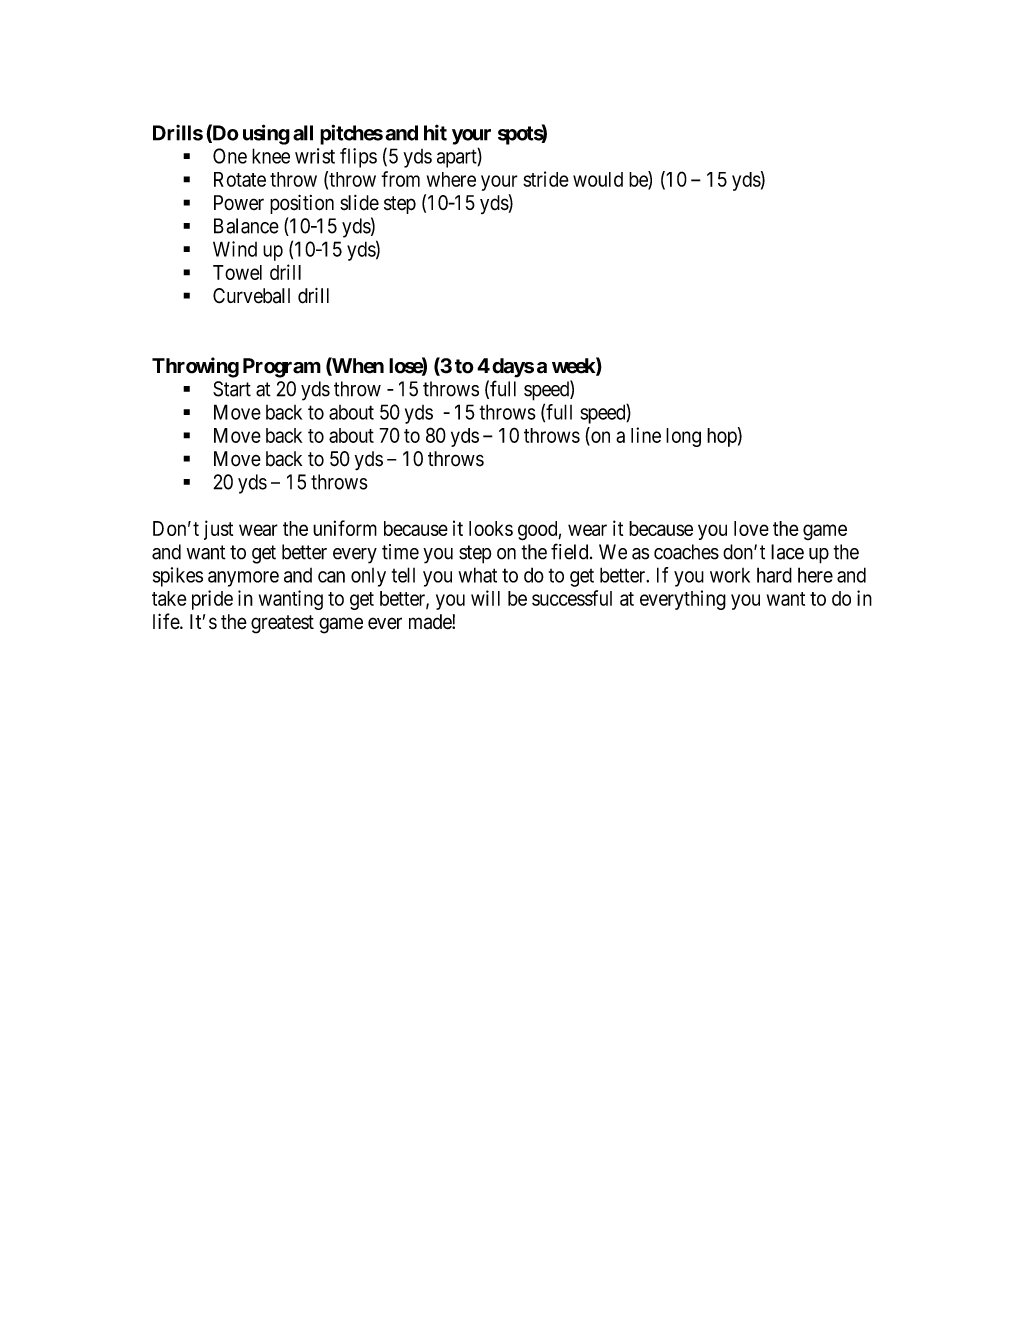  What do you see at coordinates (212, 600) in the document?
I see `pride` at bounding box center [212, 600].
